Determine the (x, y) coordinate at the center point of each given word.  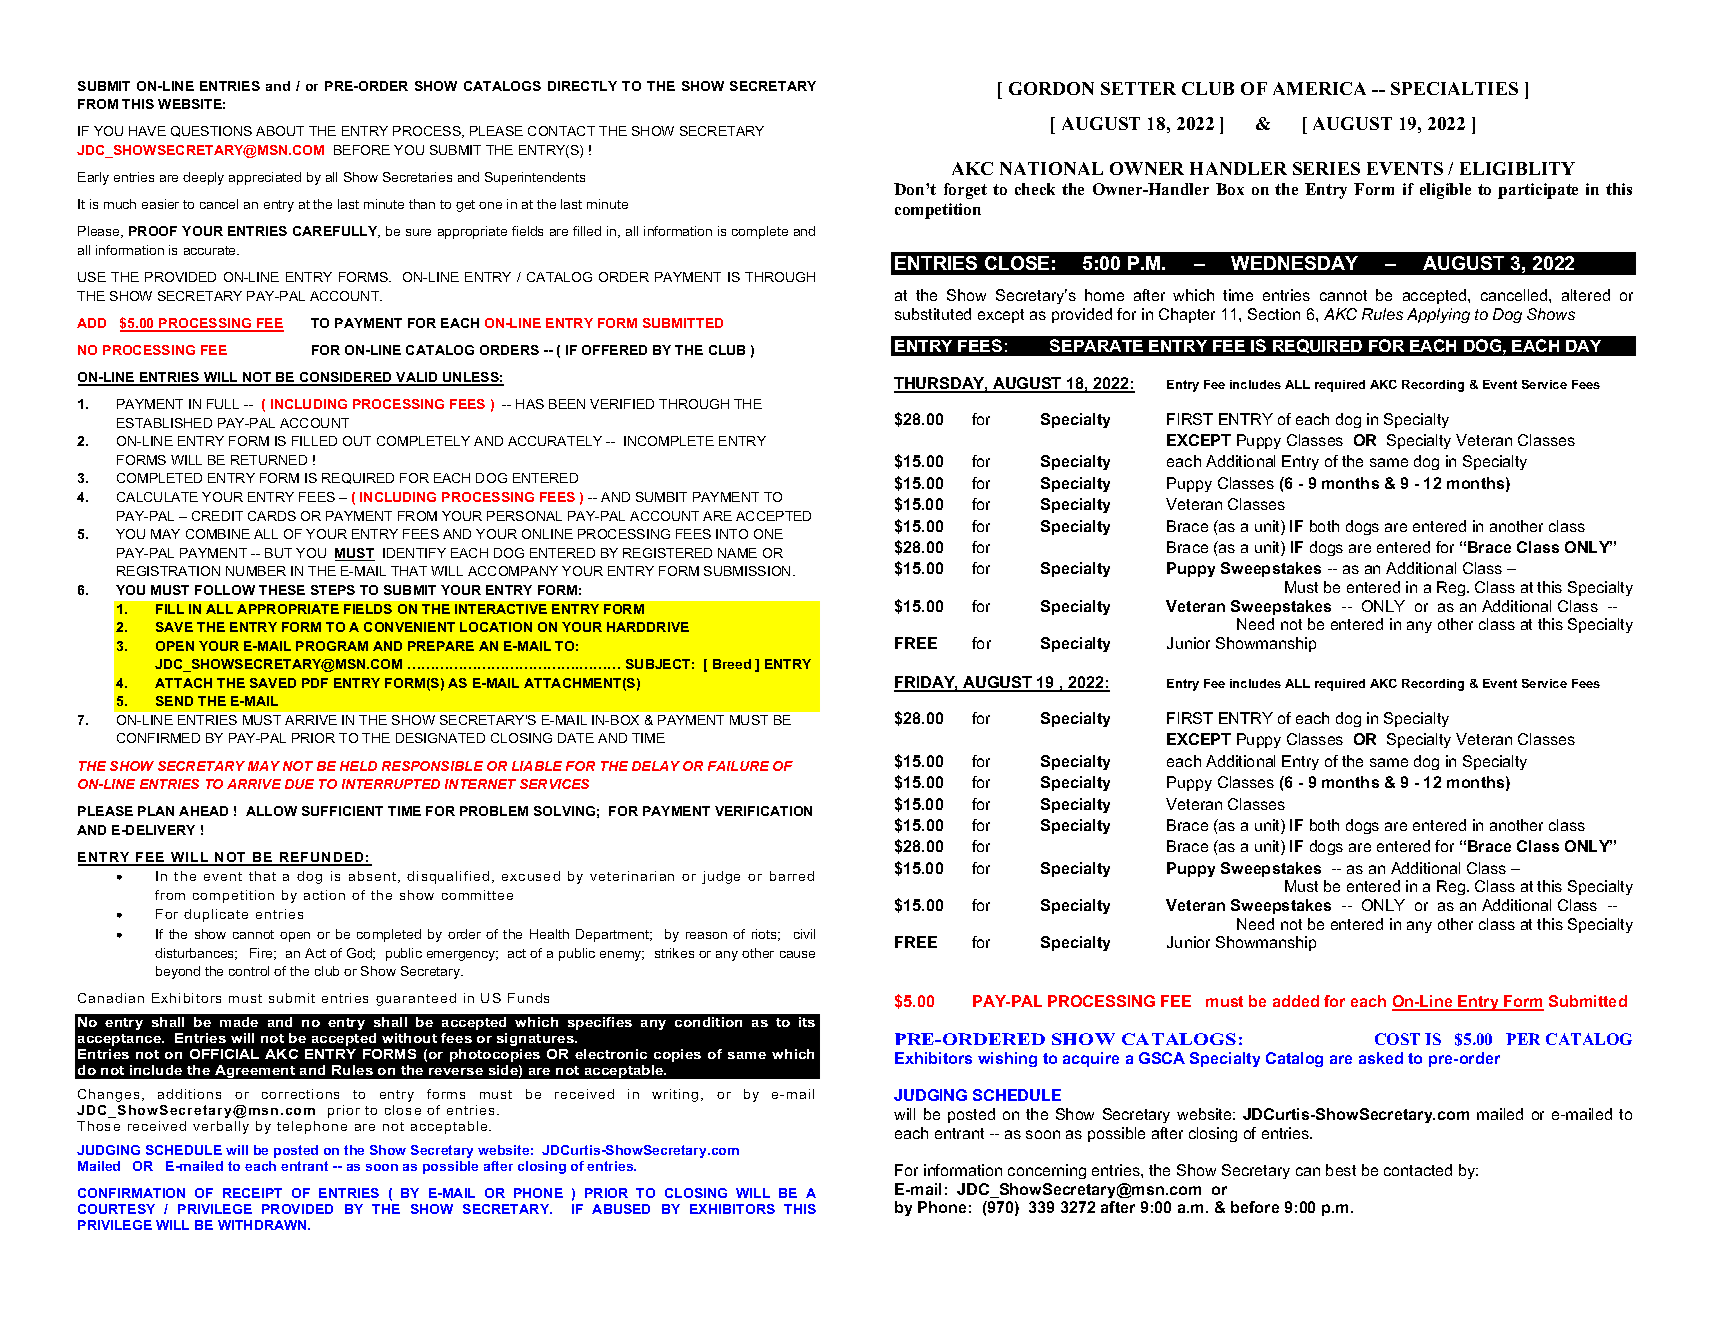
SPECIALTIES (1454, 88)
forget (965, 191)
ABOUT (280, 131)
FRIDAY (926, 683)
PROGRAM (332, 646)
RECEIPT (252, 1193)
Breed (732, 664)
